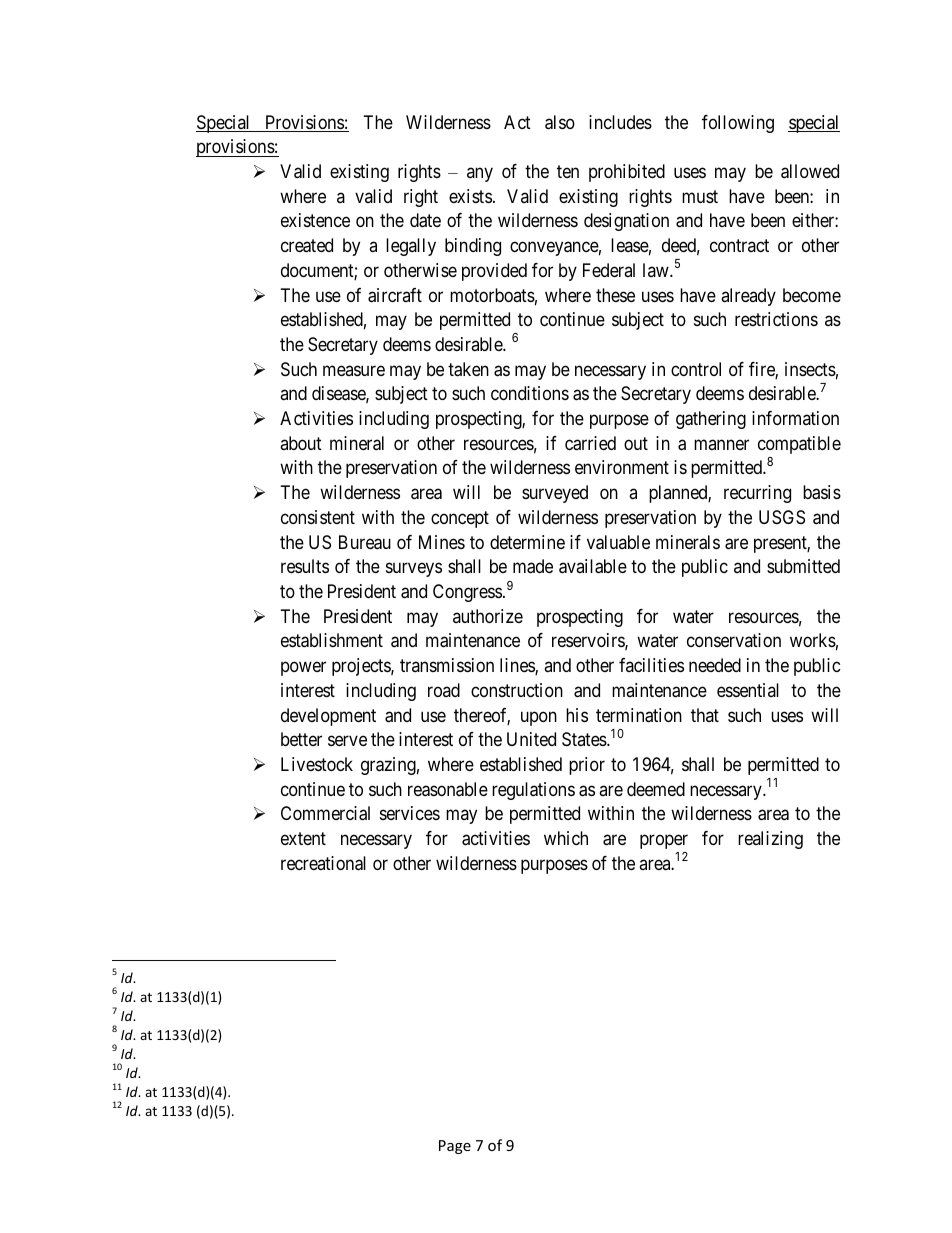  I want to click on Page, so click(455, 1147).
